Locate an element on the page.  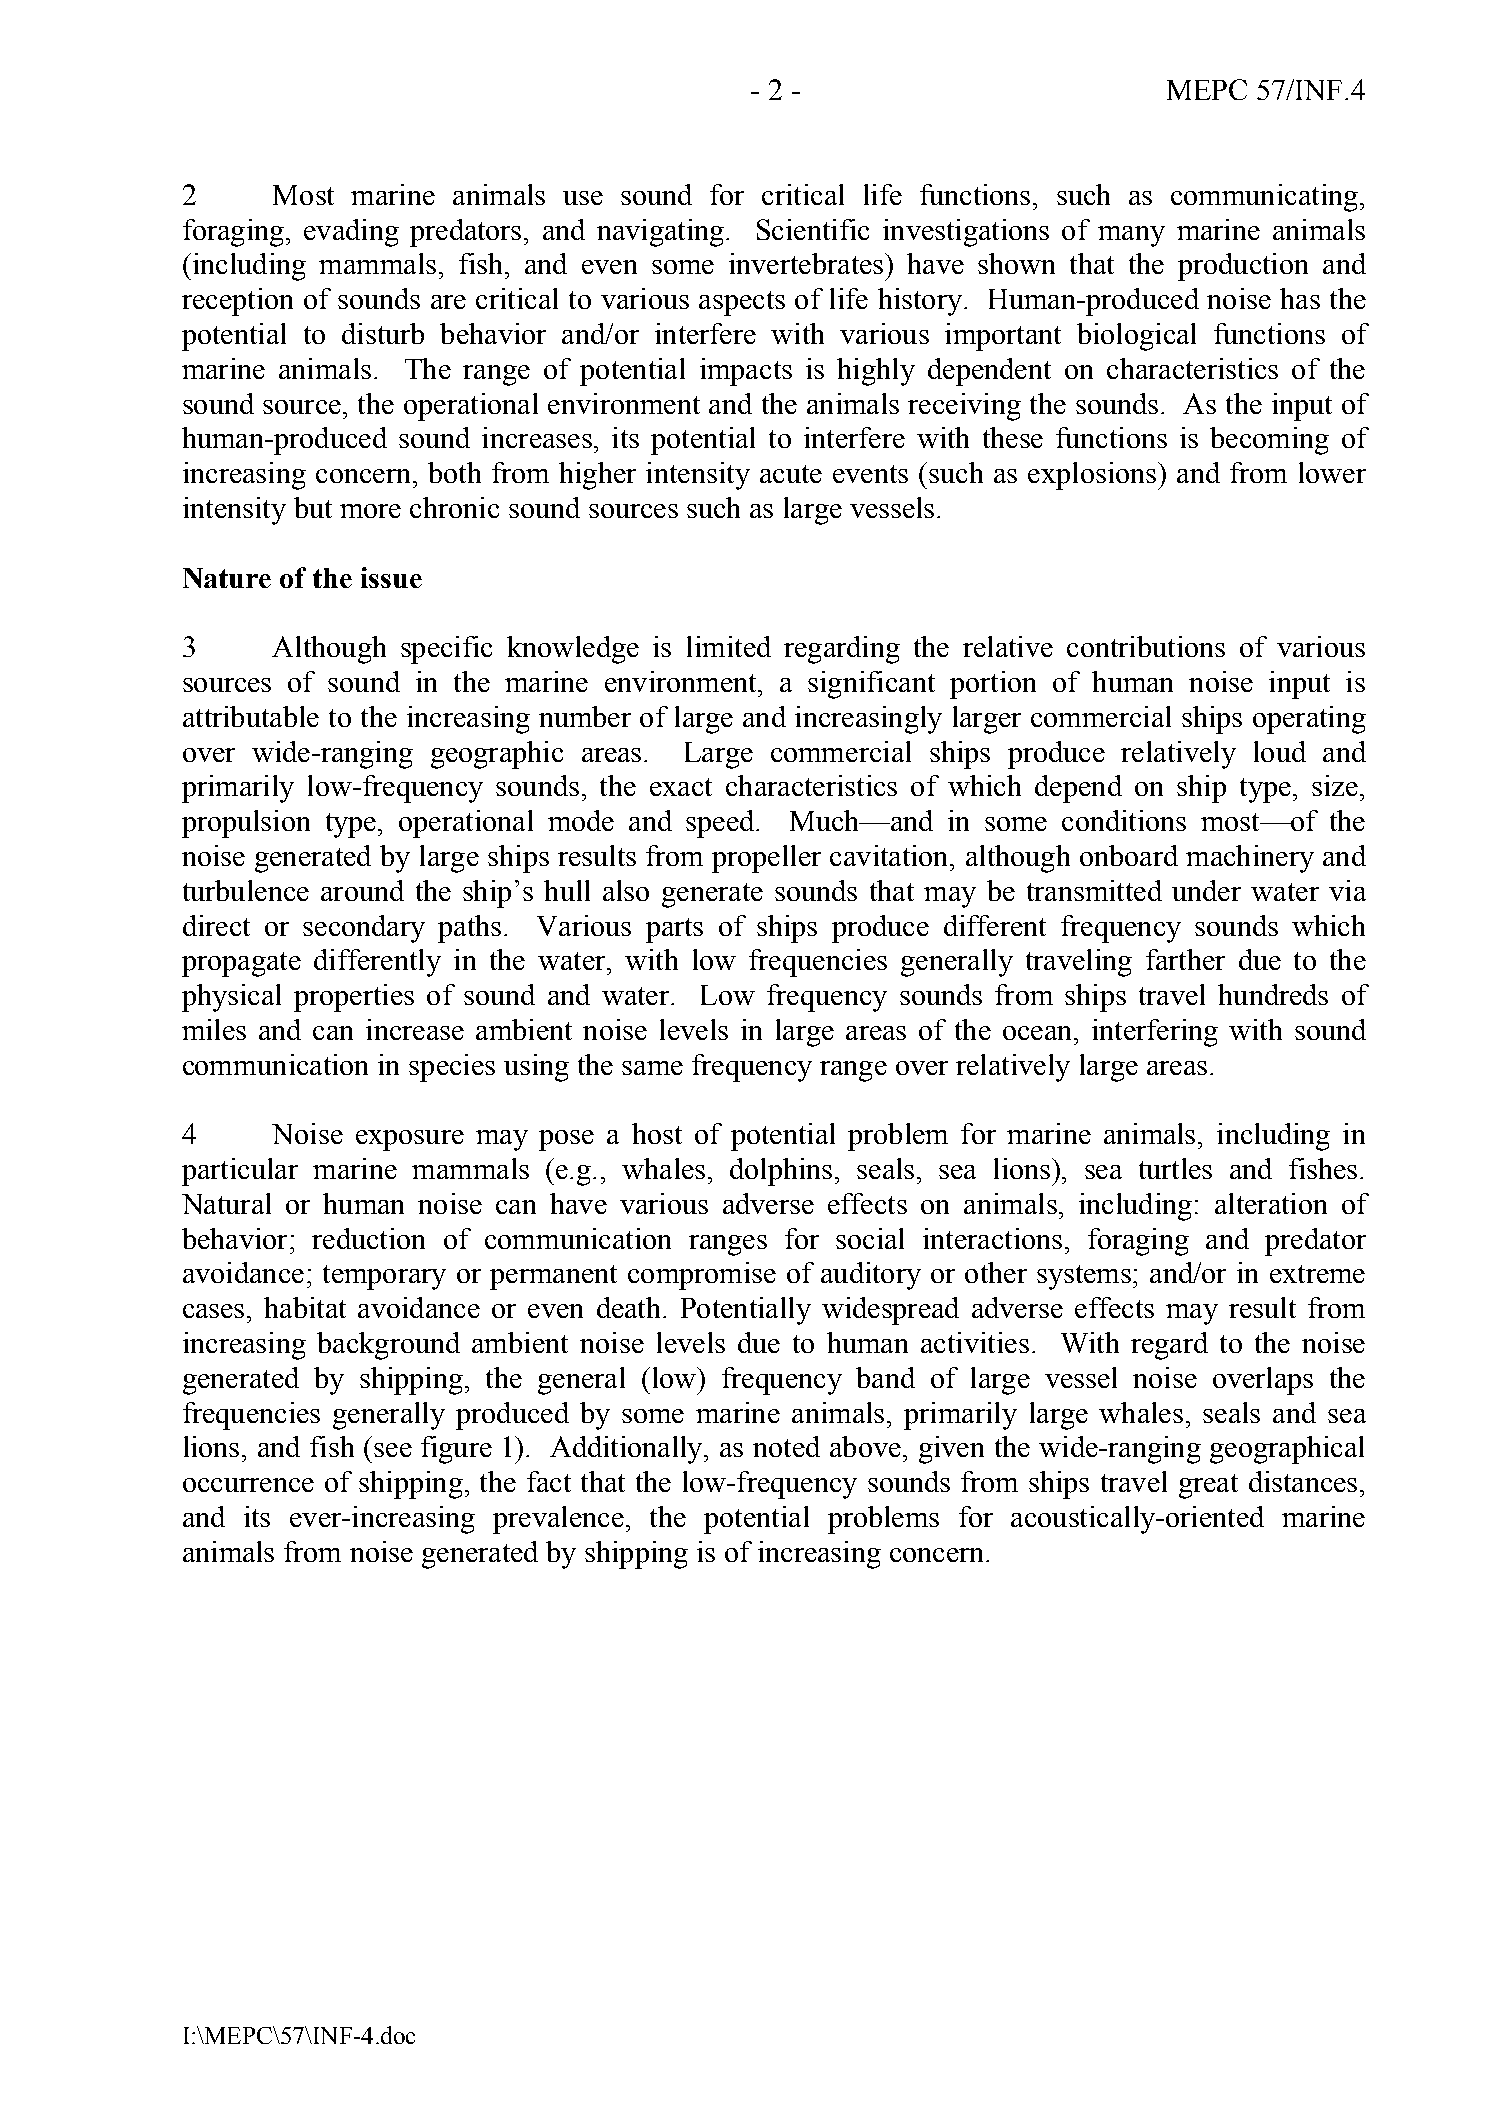
attributable is located at coordinates (251, 716).
